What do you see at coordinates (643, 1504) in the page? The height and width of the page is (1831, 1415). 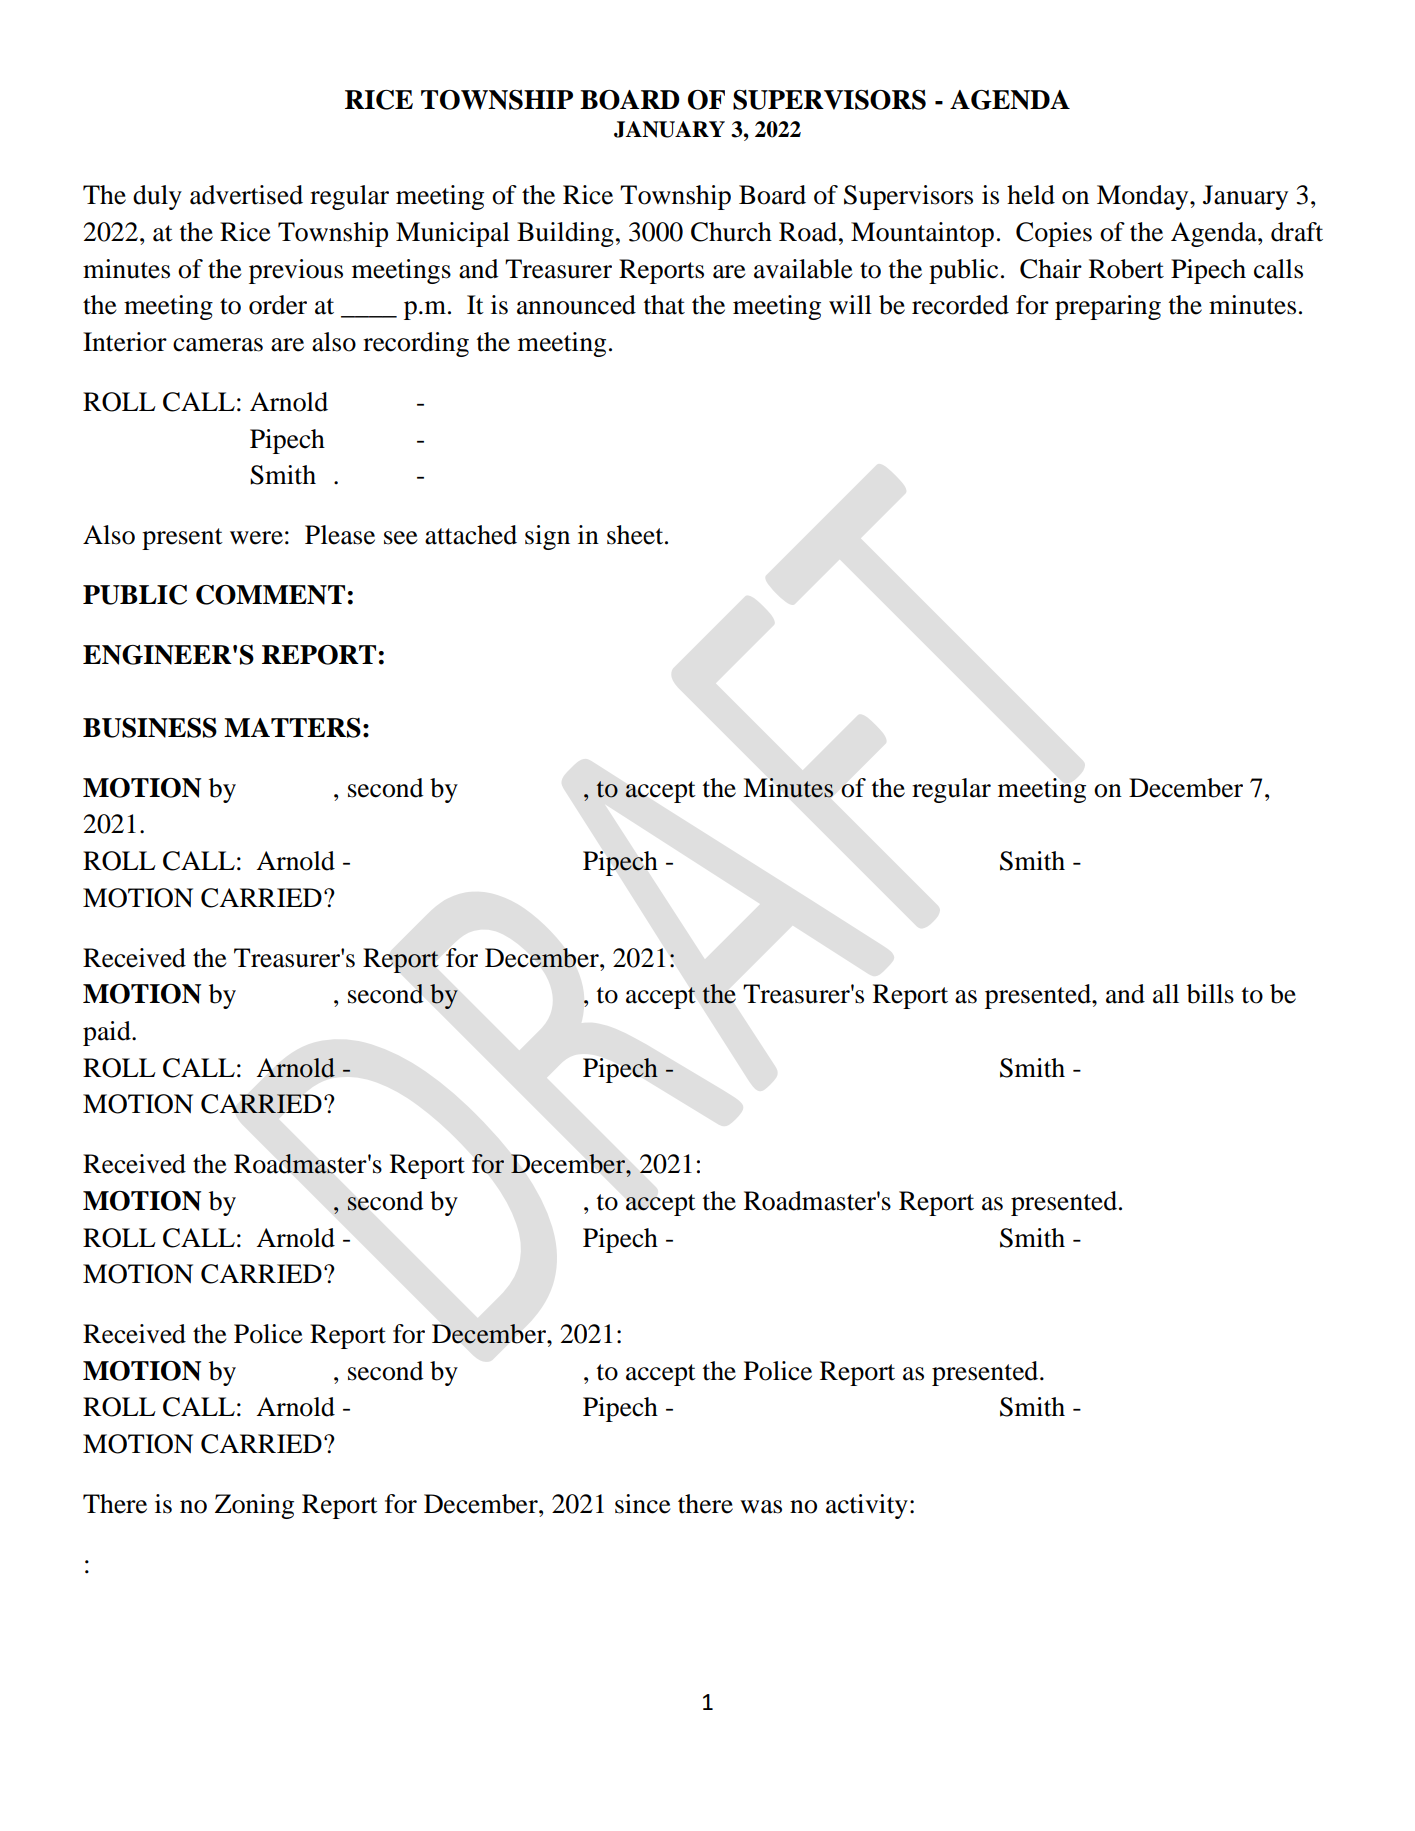 I see `since` at bounding box center [643, 1504].
